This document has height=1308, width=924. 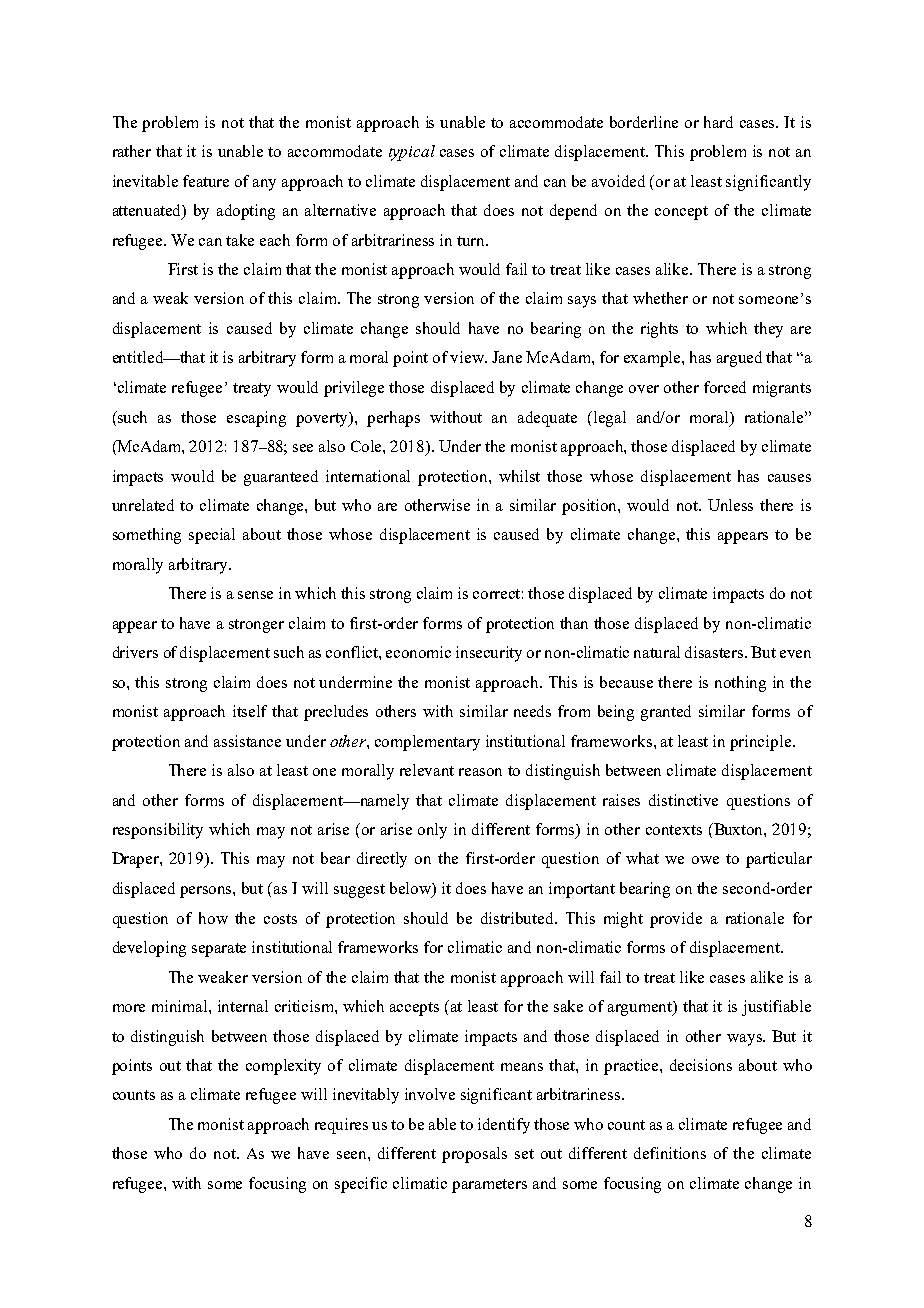 I want to click on typical, so click(x=412, y=153).
